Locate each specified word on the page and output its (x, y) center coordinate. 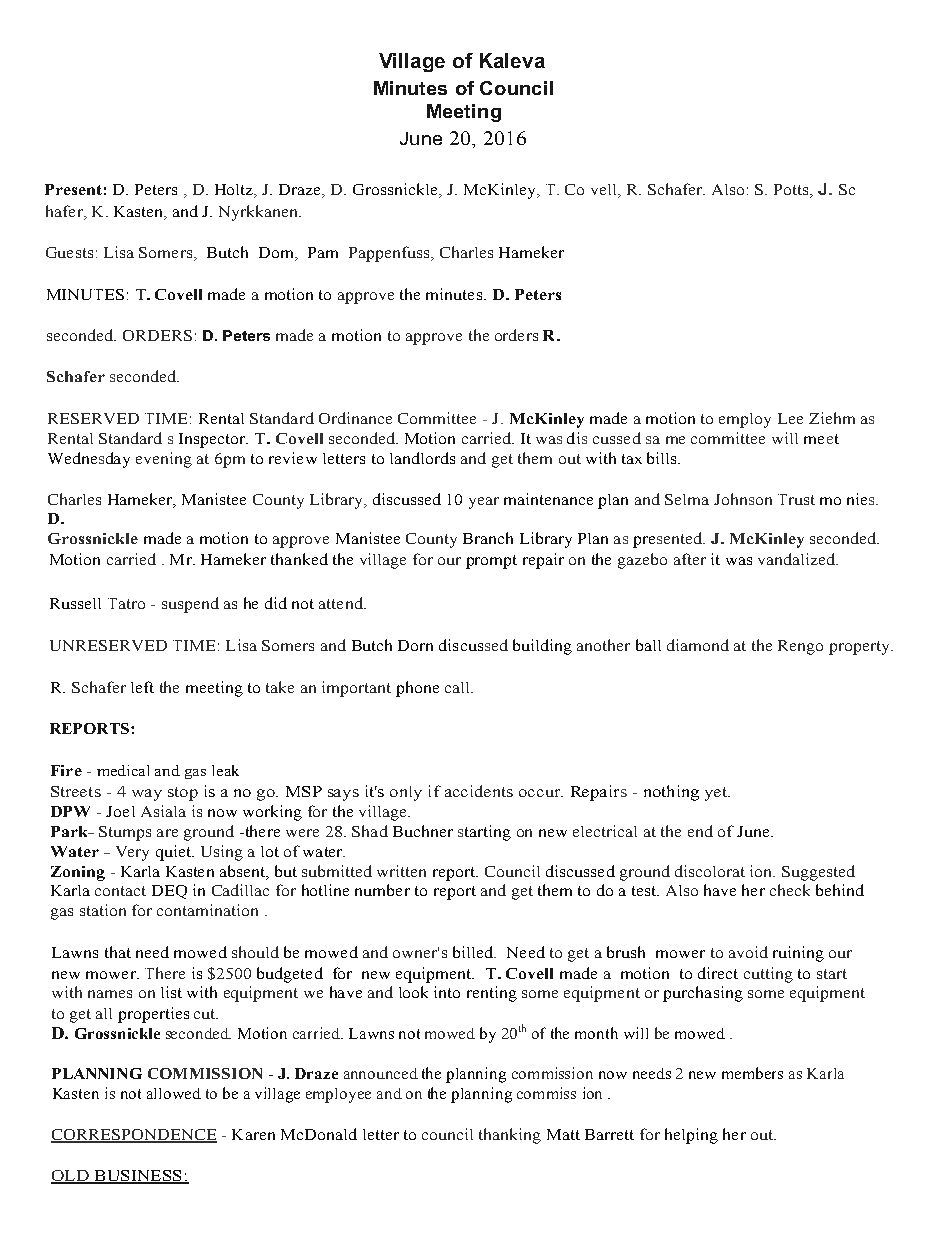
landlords (422, 458)
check (790, 890)
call (458, 687)
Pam (323, 252)
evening (164, 460)
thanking (510, 1136)
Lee (790, 418)
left (142, 687)
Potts (792, 191)
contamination (207, 910)
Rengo (800, 647)
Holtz (235, 191)
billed (474, 952)
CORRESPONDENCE (134, 1136)
